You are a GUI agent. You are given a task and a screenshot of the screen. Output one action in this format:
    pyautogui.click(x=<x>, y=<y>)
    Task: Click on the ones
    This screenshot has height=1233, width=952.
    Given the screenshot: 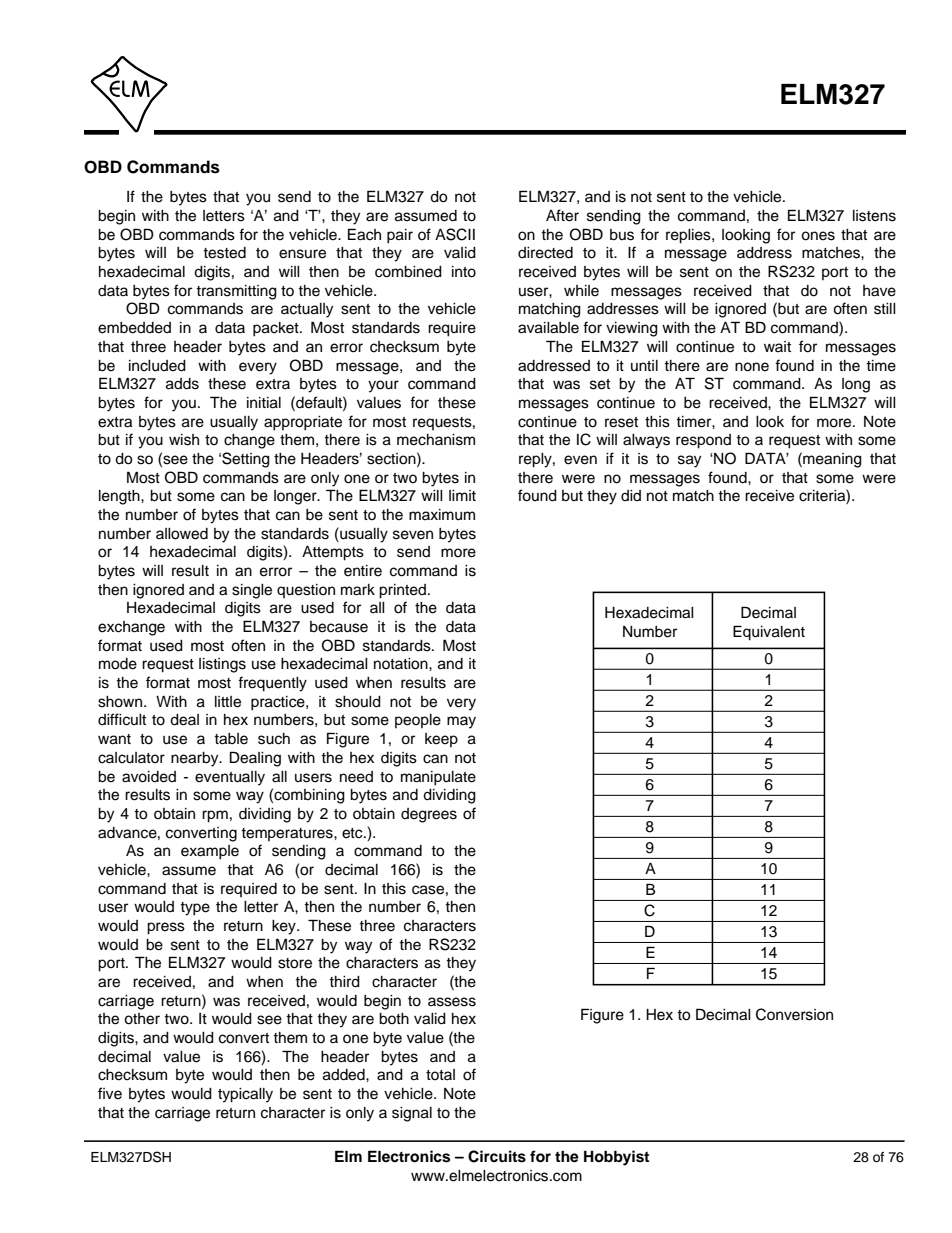 What is the action you would take?
    pyautogui.click(x=818, y=236)
